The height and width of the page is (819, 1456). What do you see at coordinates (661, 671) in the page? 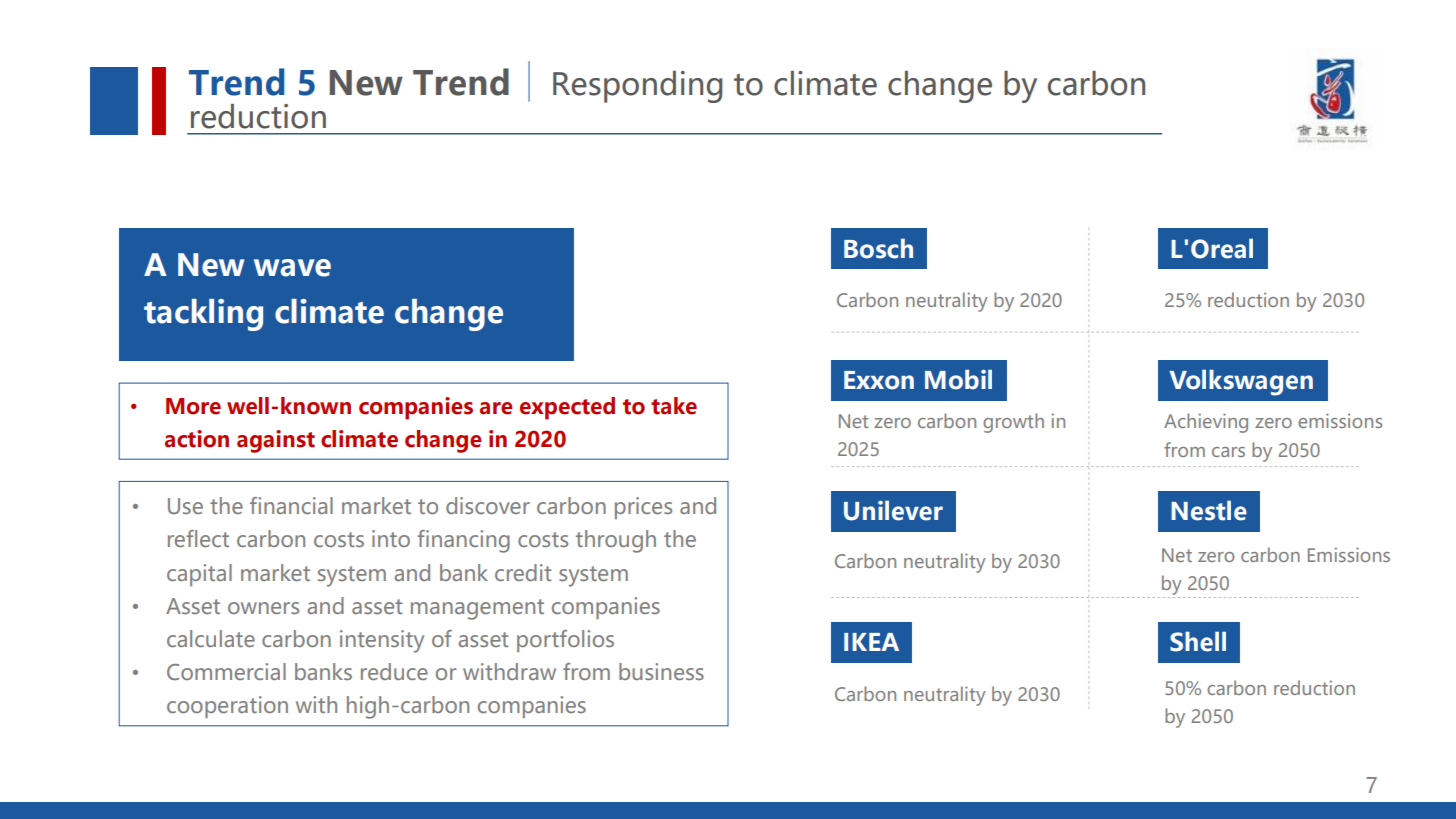
I see `business` at bounding box center [661, 671].
